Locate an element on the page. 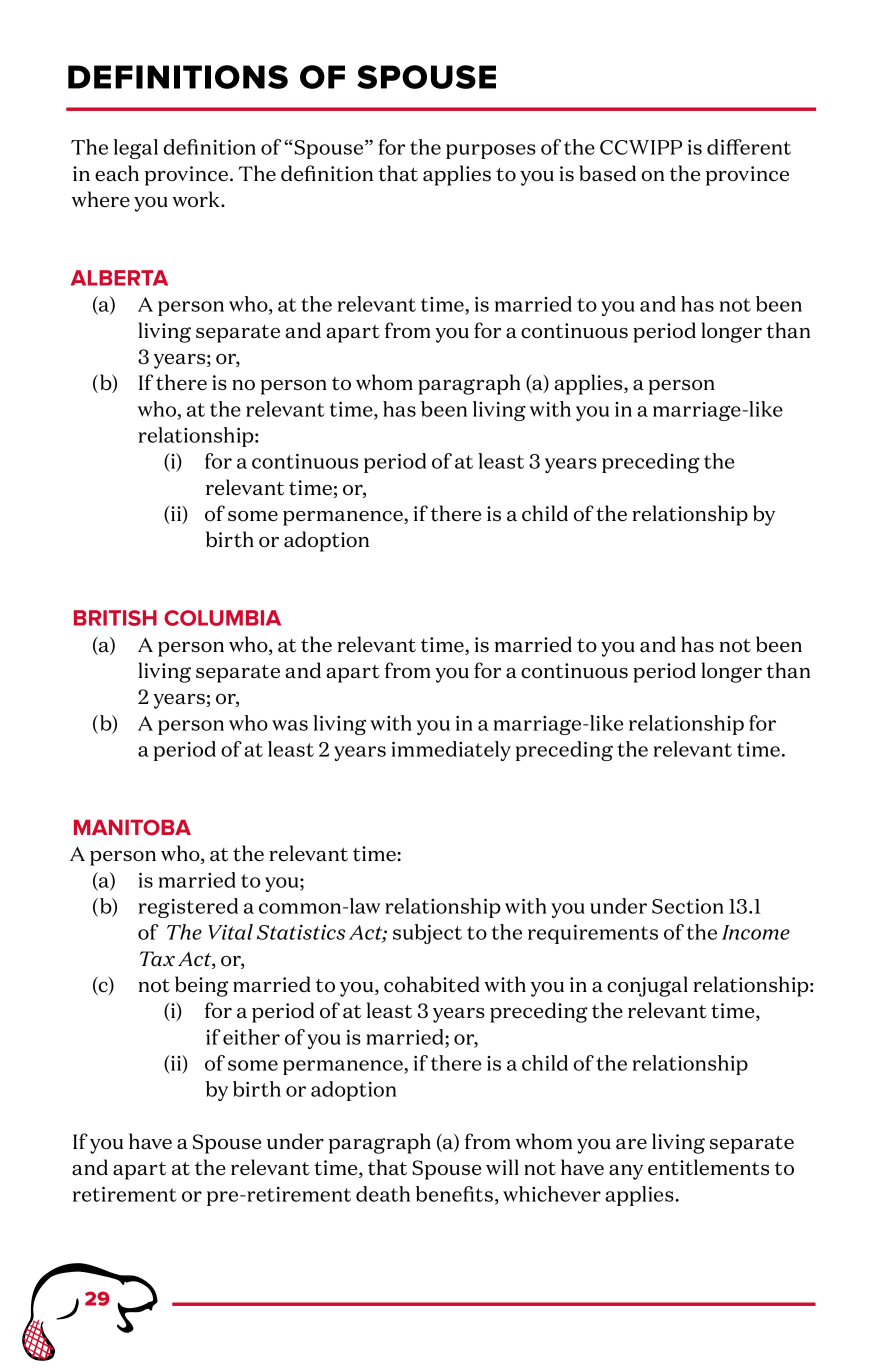 Image resolution: width=880 pixels, height=1372 pixels. Section is located at coordinates (688, 906).
